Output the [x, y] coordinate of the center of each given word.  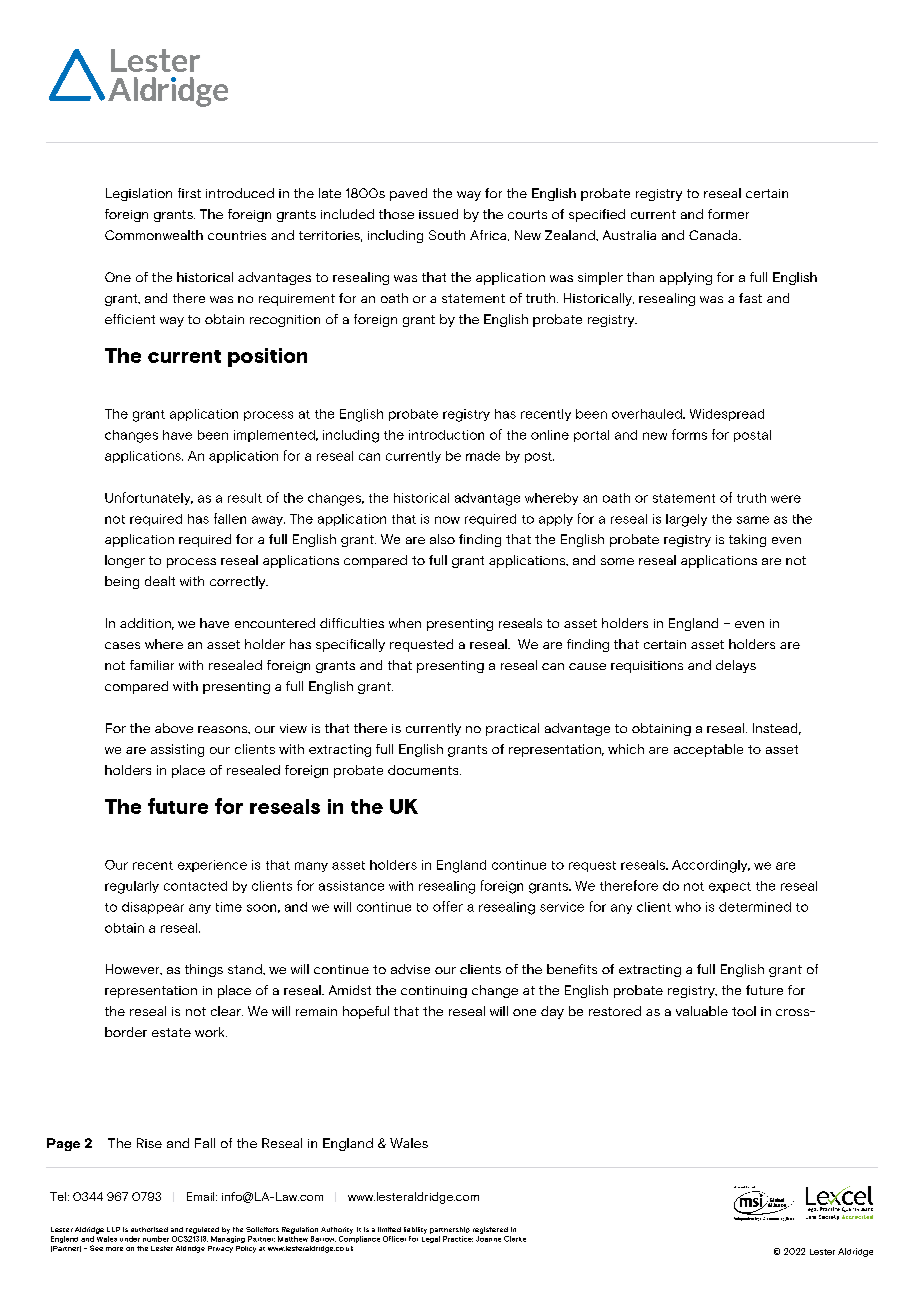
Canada [714, 235]
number [156, 1239]
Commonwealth [154, 235]
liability [415, 1230]
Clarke [515, 1239]
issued [438, 214]
